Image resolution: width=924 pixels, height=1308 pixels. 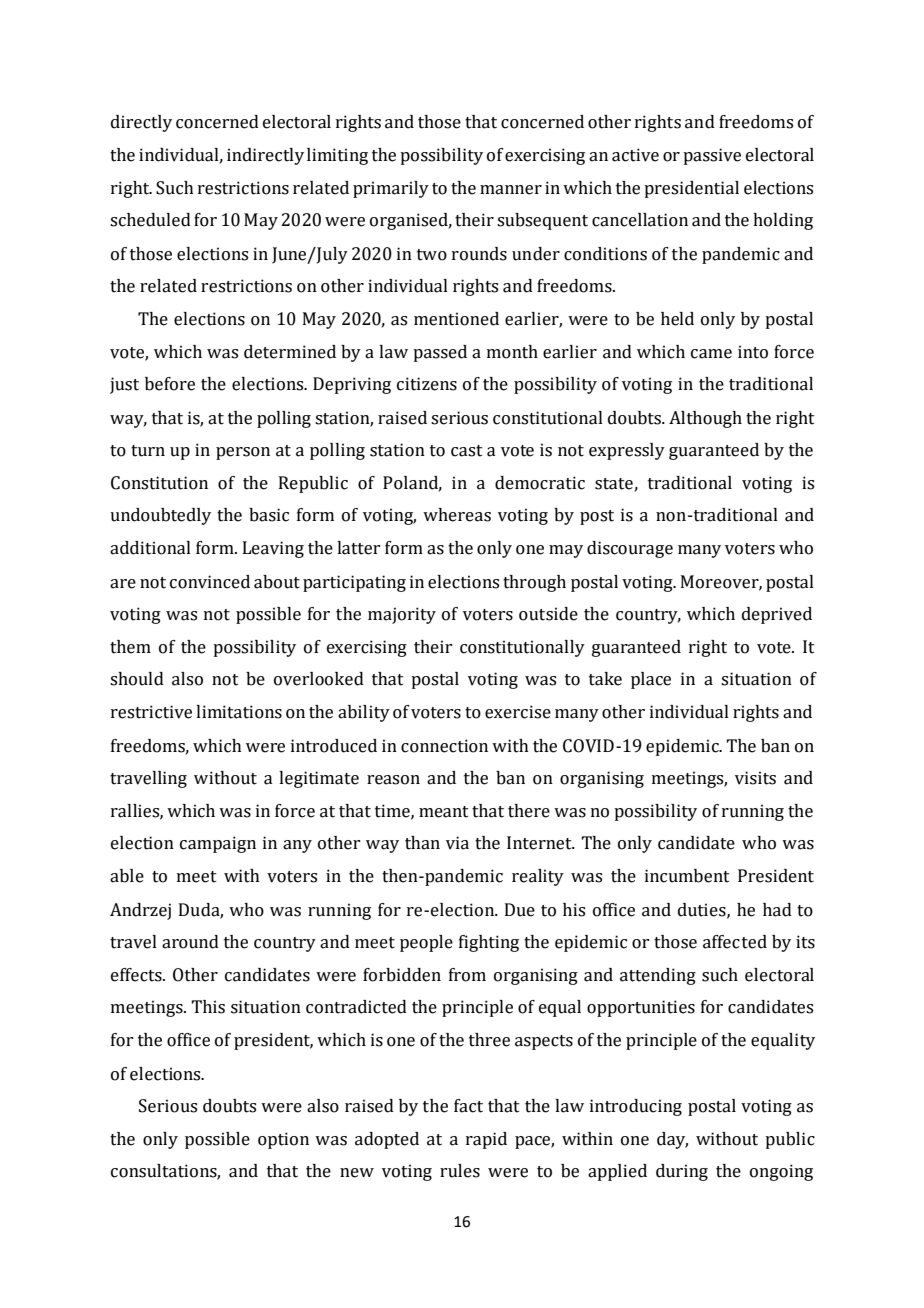 I want to click on place, so click(x=651, y=680).
